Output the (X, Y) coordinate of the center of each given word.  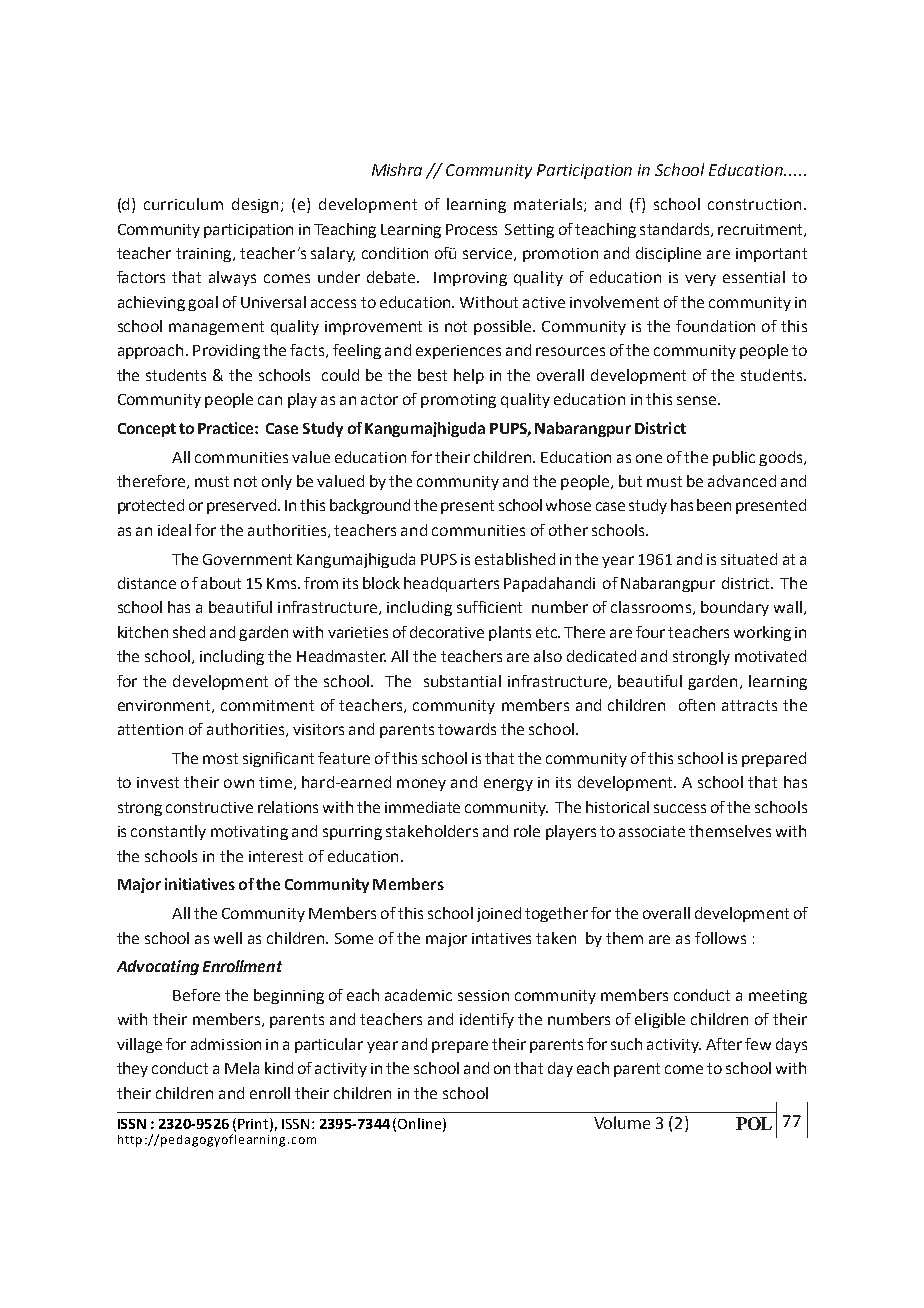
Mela (242, 1068)
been (714, 505)
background (370, 506)
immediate (422, 807)
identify (487, 1020)
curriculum (183, 204)
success (680, 808)
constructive (209, 807)
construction (754, 204)
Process (471, 229)
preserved (243, 506)
